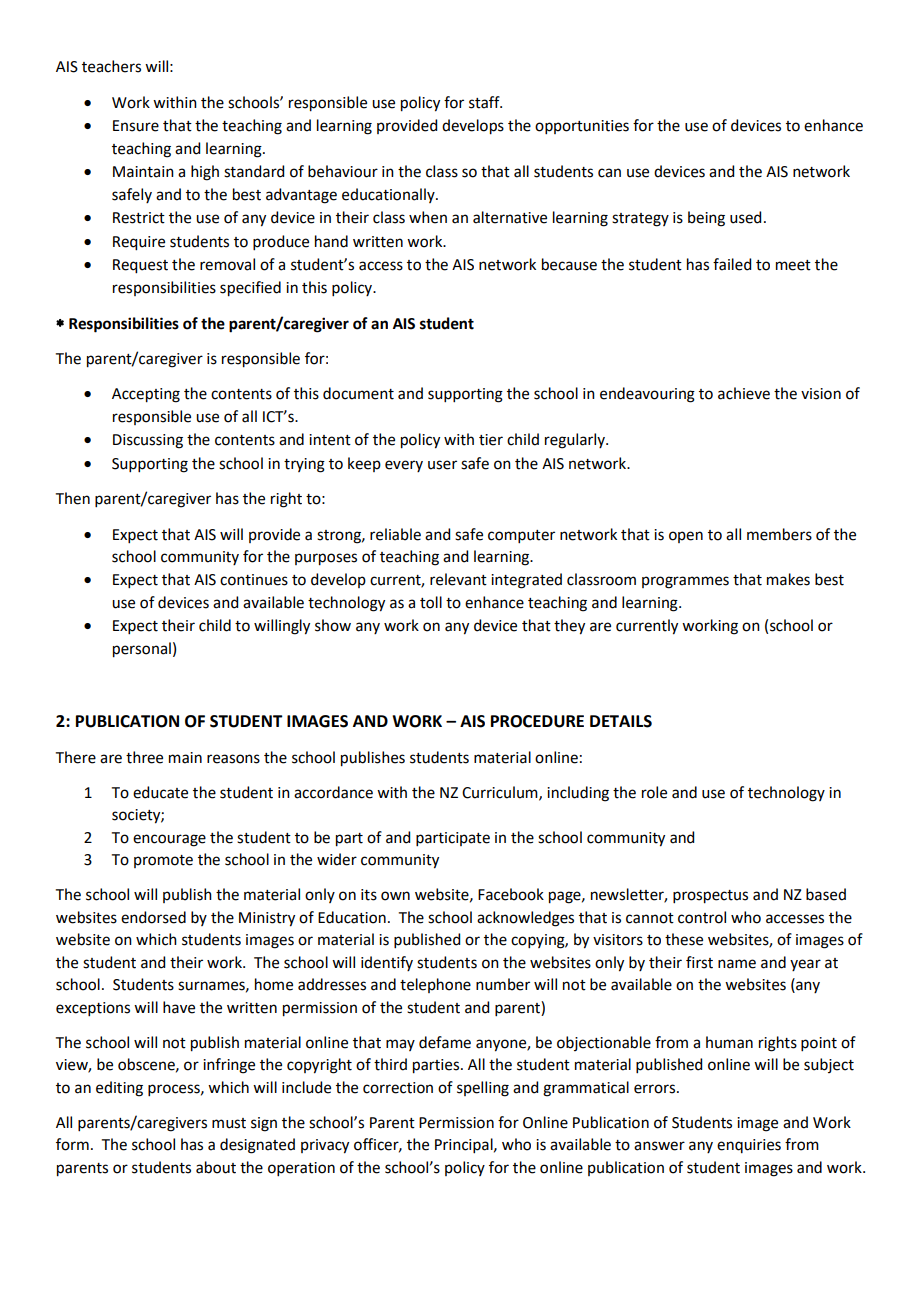 This image has width=924, height=1308. I want to click on must, so click(229, 1123).
